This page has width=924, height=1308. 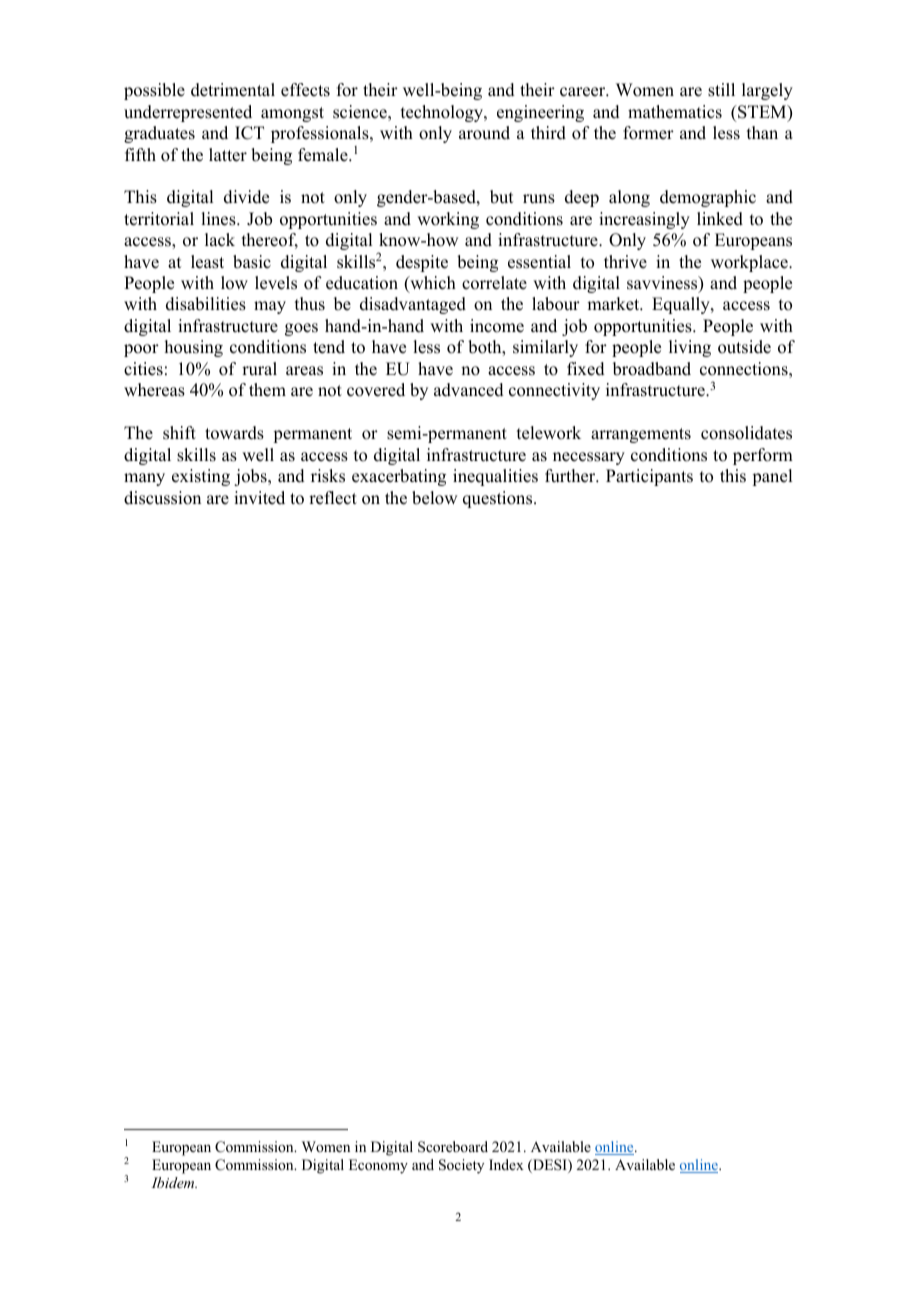 I want to click on underrepresented, so click(x=188, y=113).
